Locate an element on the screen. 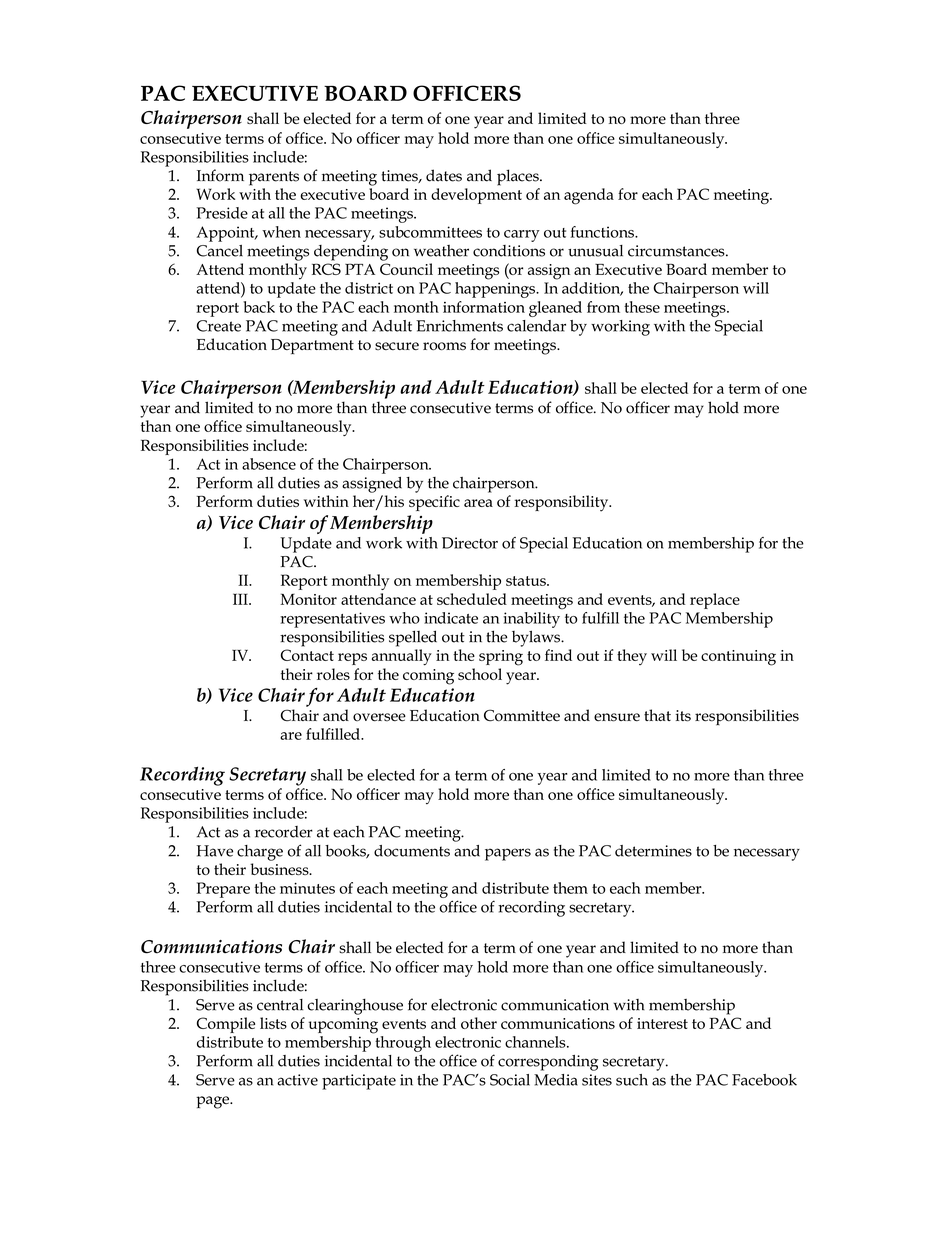 The width and height of the screenshot is (952, 1233). Facebook is located at coordinates (764, 1080).
